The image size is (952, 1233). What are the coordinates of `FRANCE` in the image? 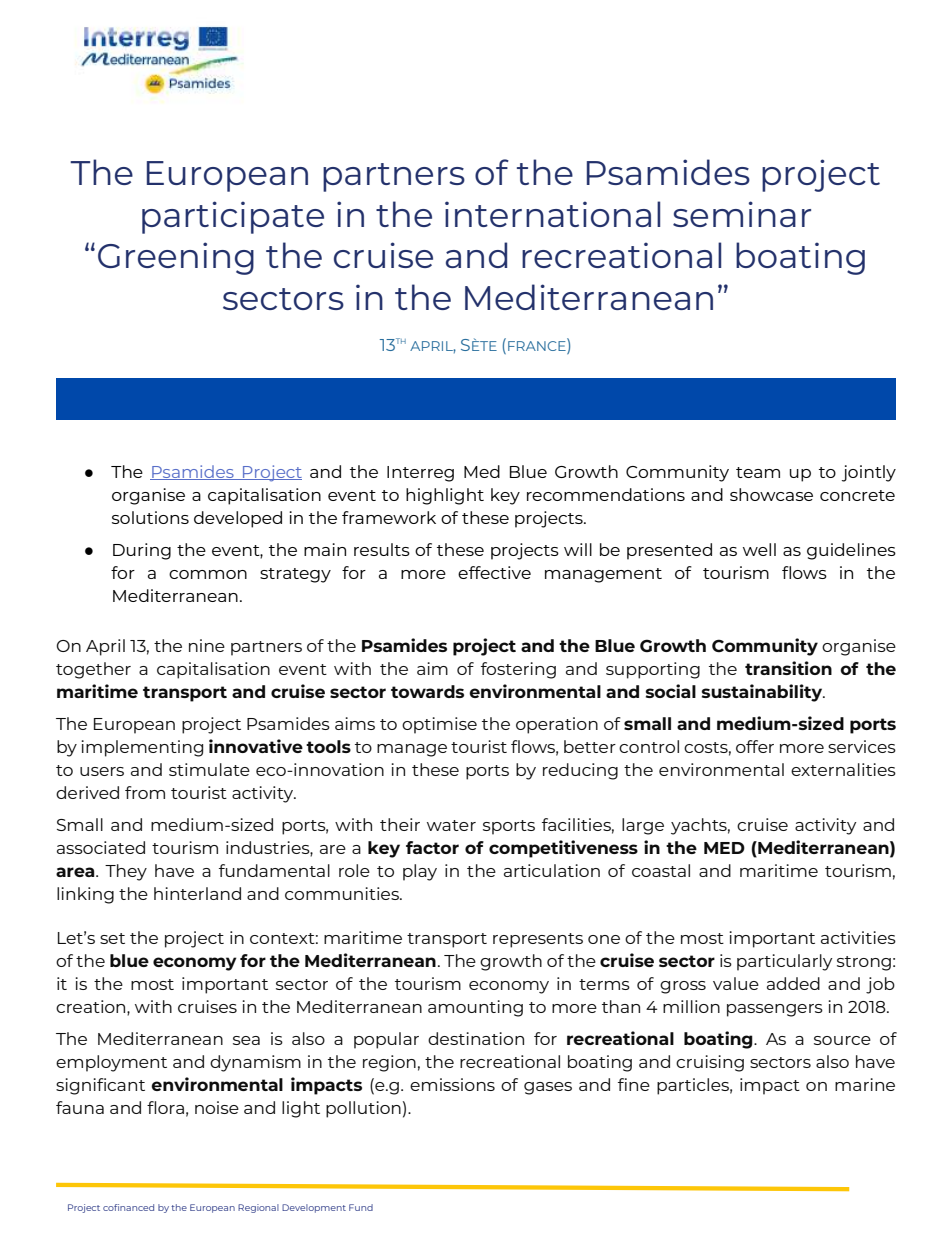 It's located at (538, 344).
